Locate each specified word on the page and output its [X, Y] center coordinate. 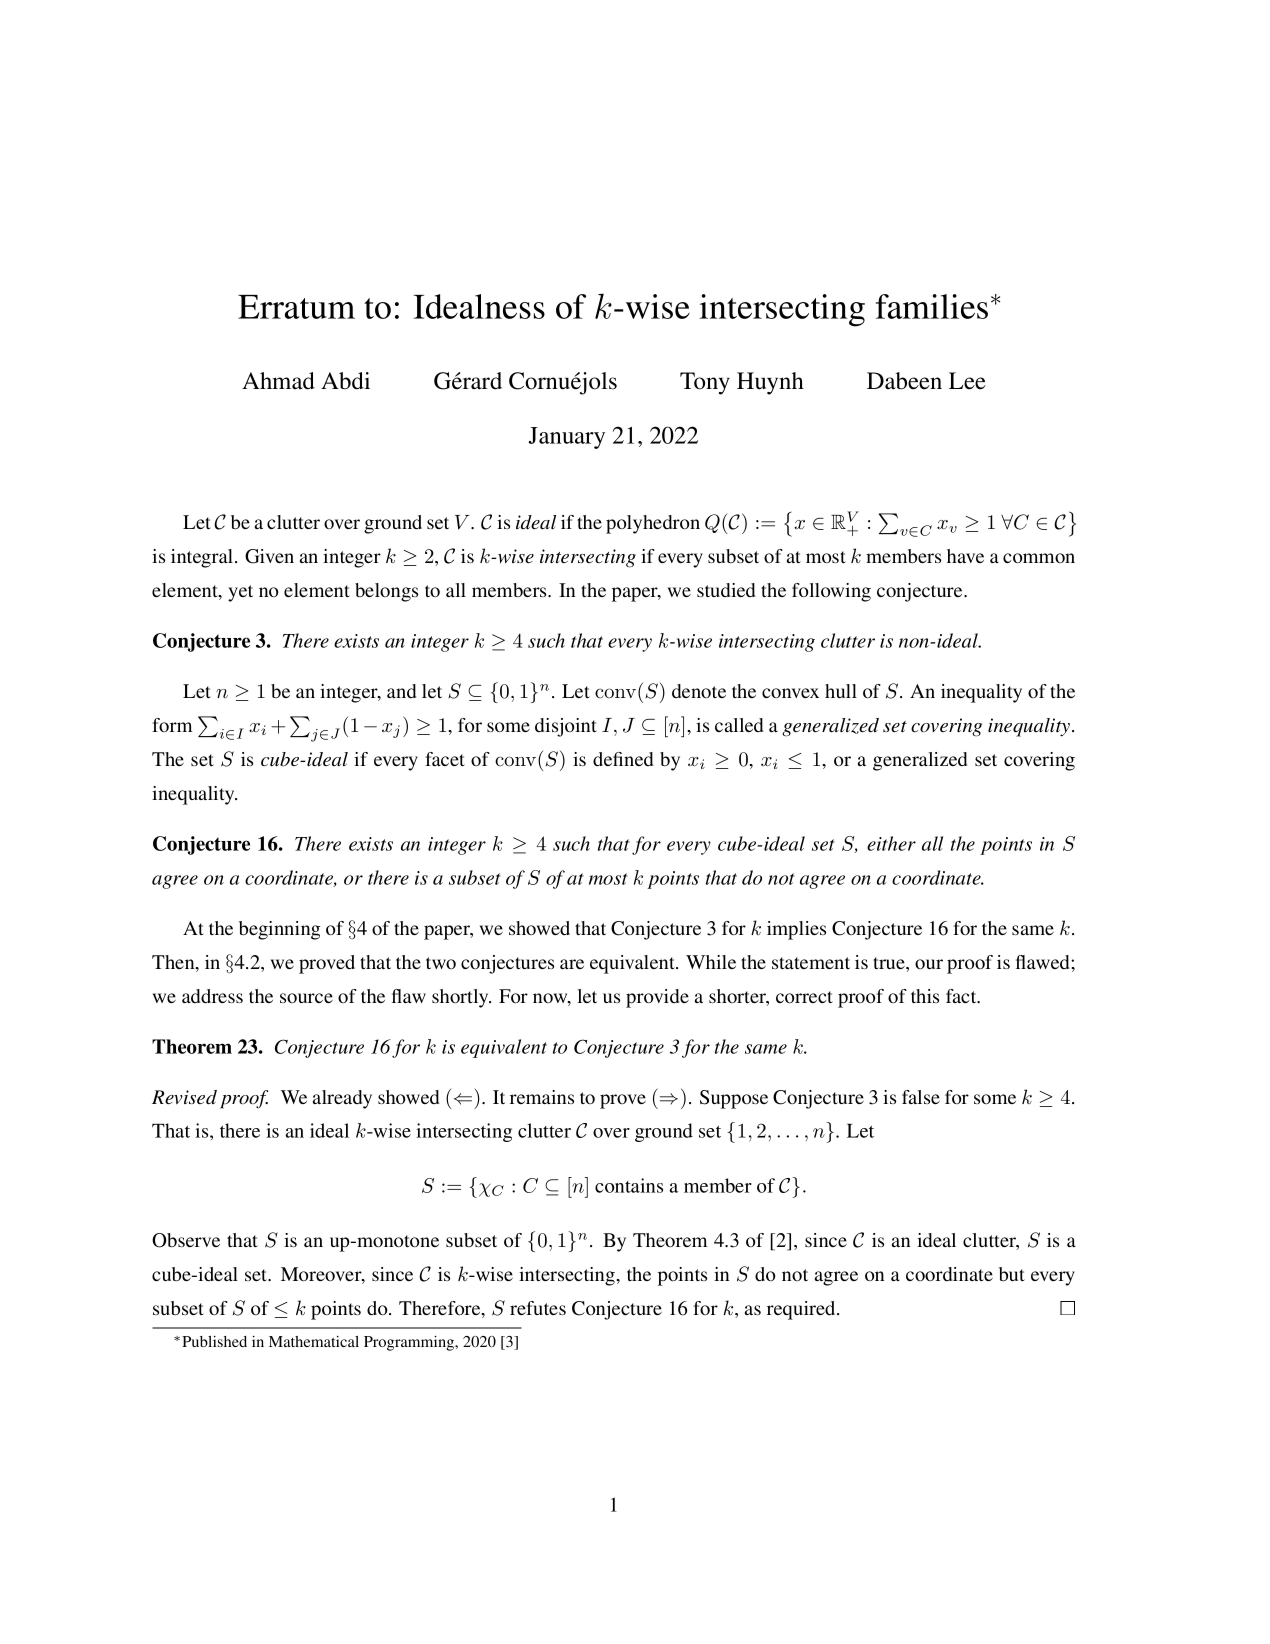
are [572, 964]
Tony [705, 383]
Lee [967, 381]
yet [240, 593]
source [306, 998]
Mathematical [314, 1341]
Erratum [296, 307]
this [925, 996]
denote [699, 691]
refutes [538, 1308]
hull [841, 691]
